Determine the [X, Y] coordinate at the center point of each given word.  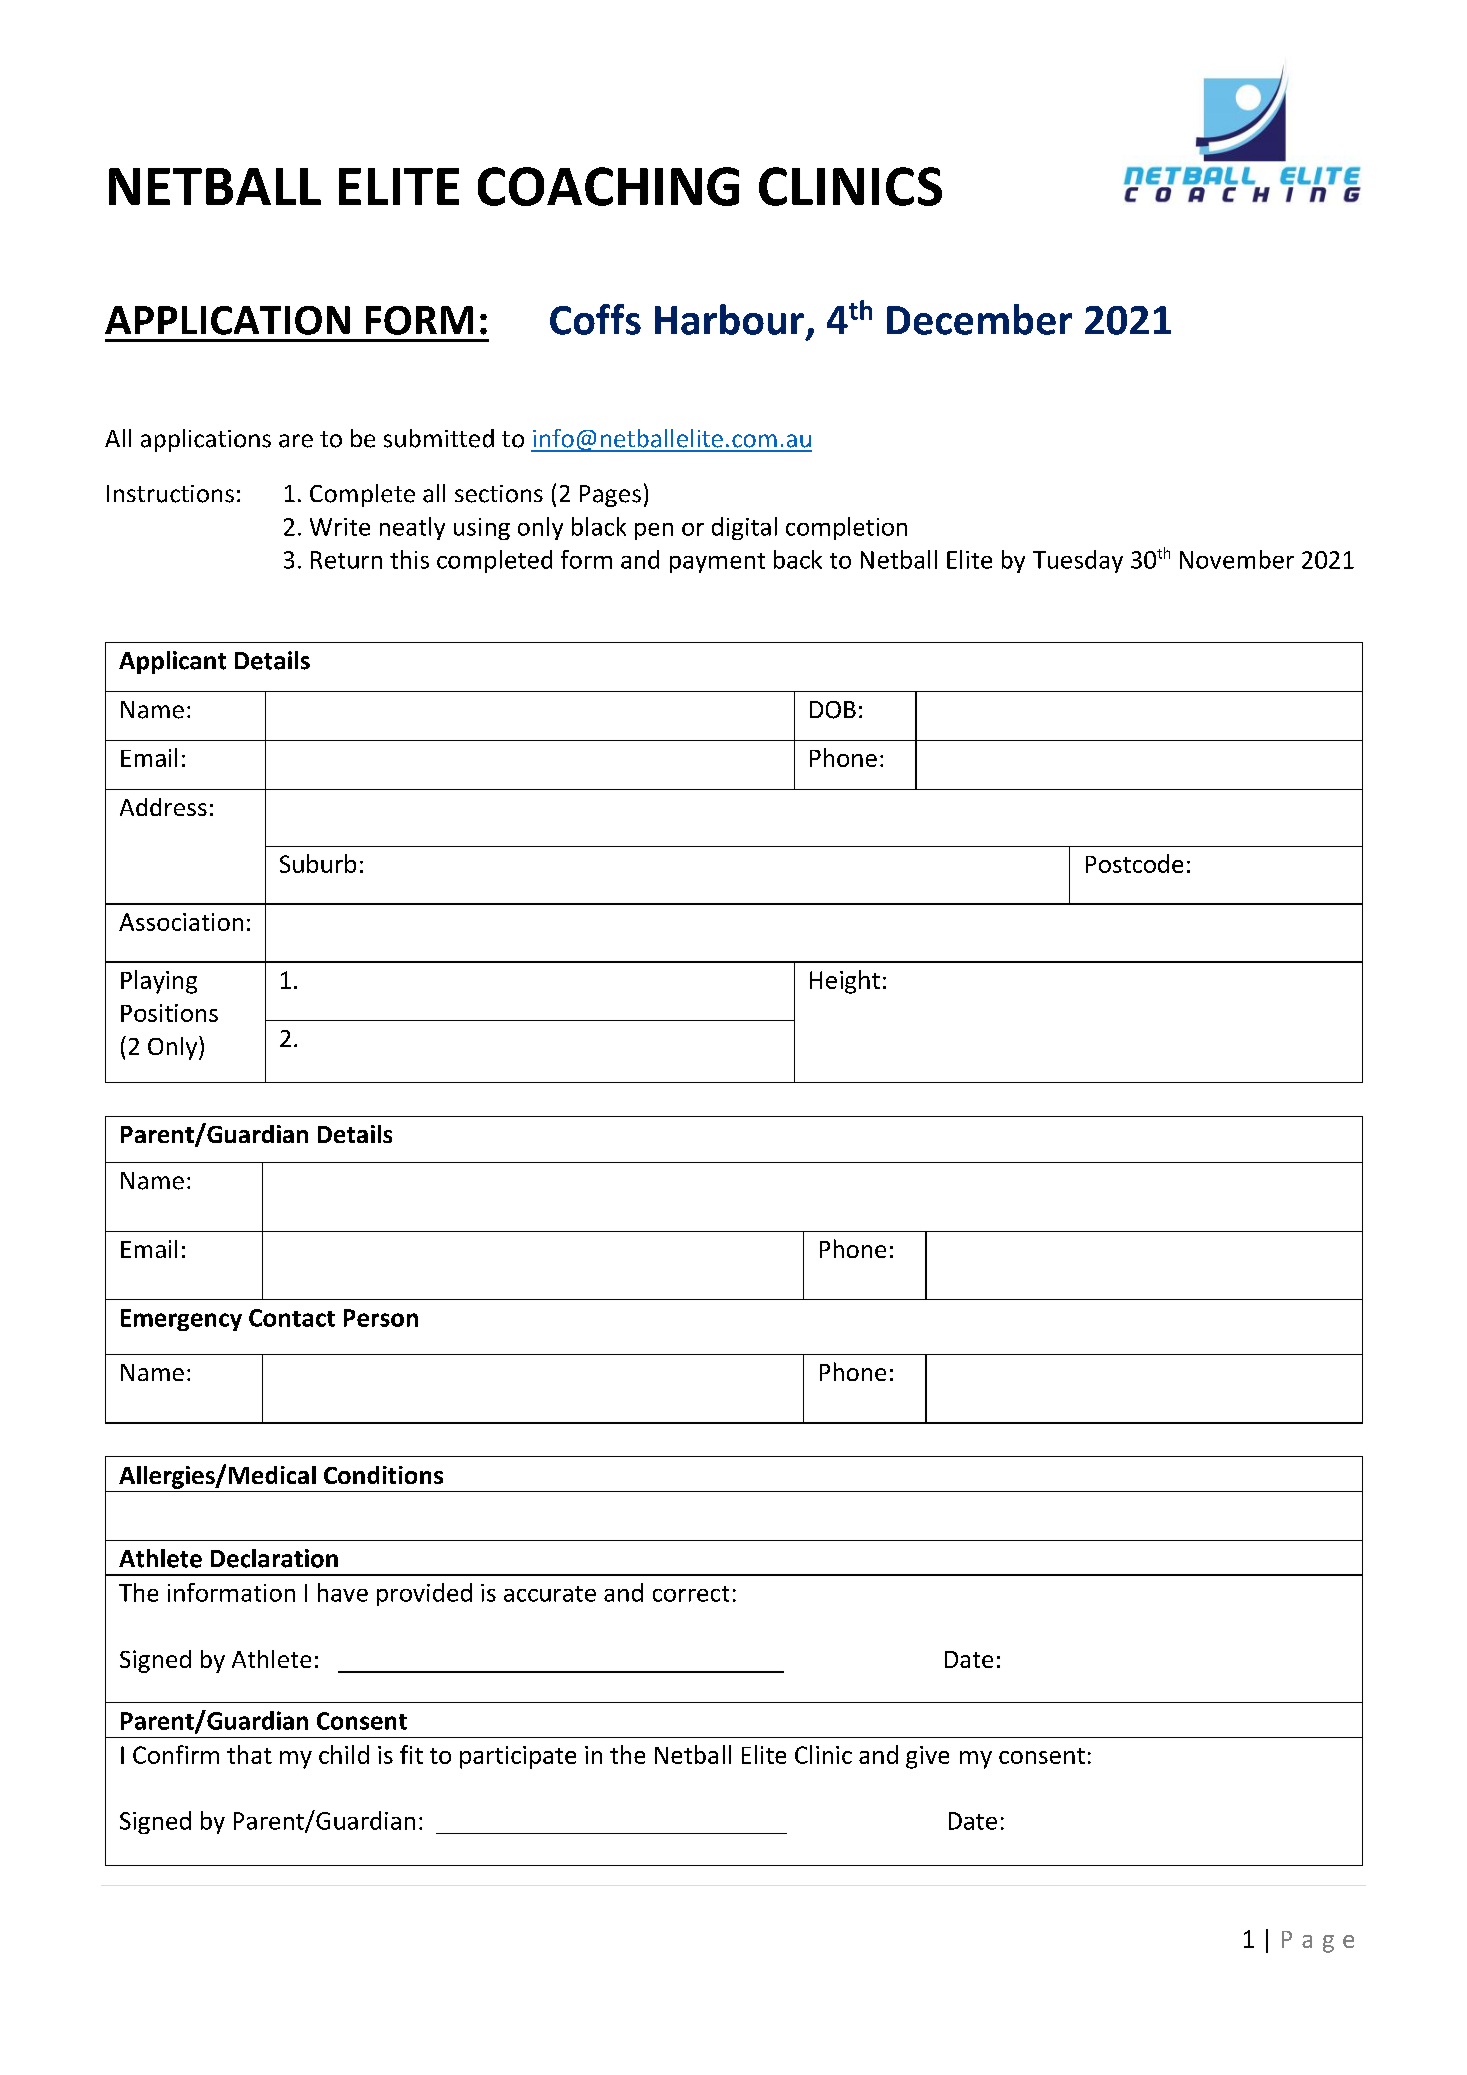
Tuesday [1078, 561]
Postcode [1134, 863]
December [979, 319]
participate [518, 1757]
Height [845, 982]
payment [717, 563]
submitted [439, 438]
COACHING [608, 186]
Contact [292, 1318]
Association [181, 922]
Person [381, 1318]
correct [691, 1594]
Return [346, 560]
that [249, 1754]
